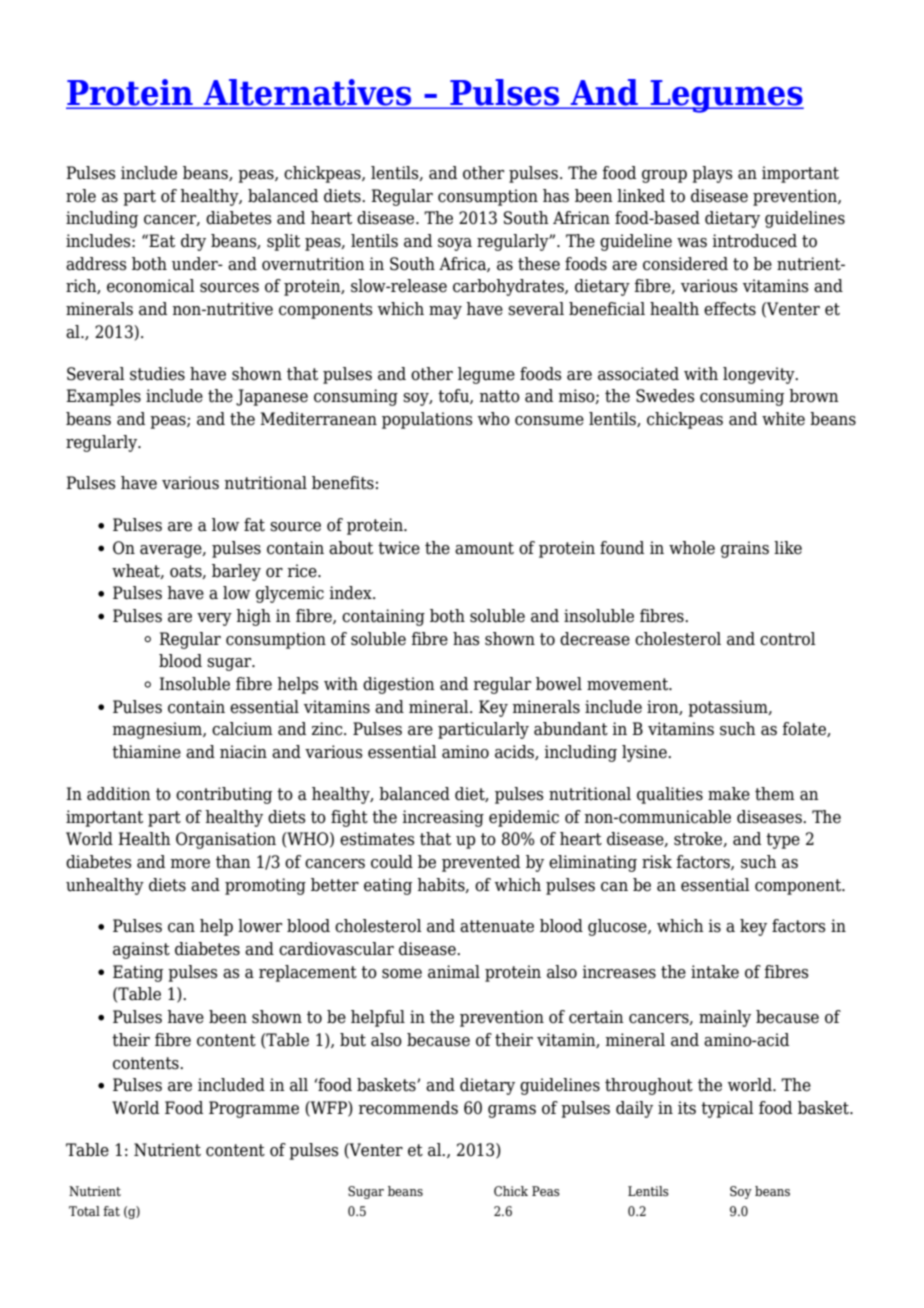 The width and height of the image is (924, 1308). I want to click on digestion, so click(399, 685).
